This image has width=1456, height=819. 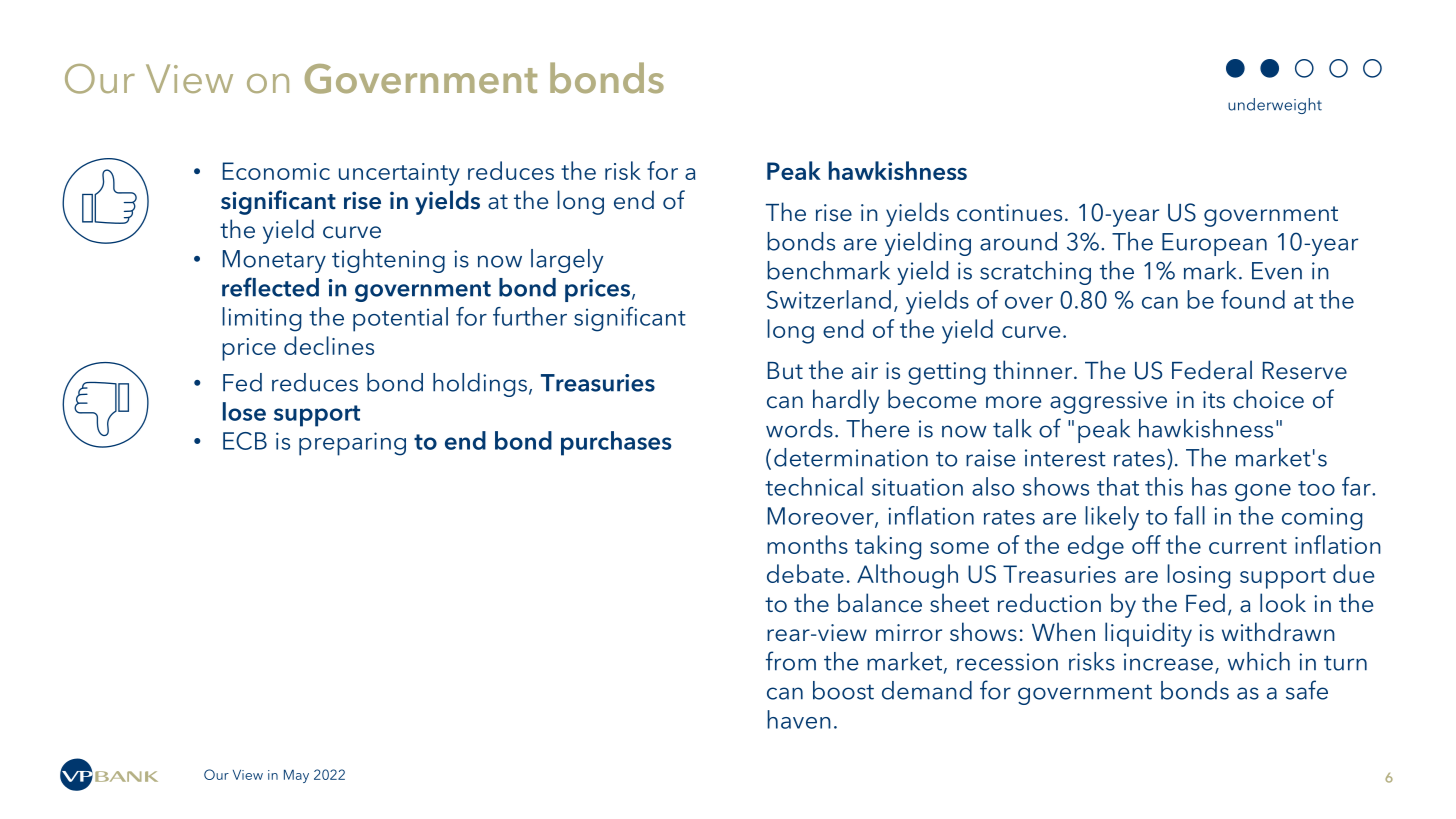 I want to click on haven, so click(x=799, y=719).
